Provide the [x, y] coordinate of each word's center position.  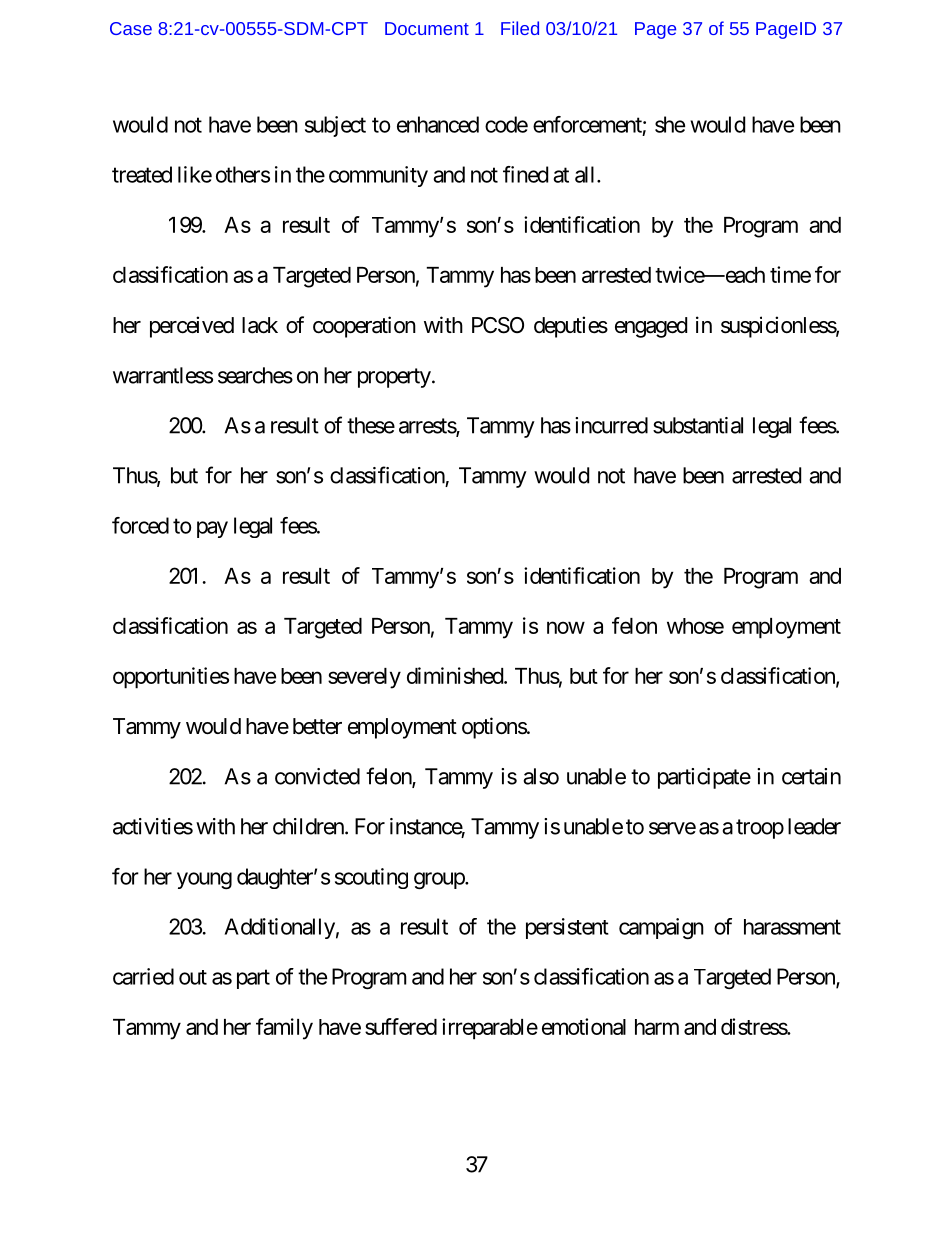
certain [811, 776]
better [317, 726]
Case [131, 28]
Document [427, 28]
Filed [520, 28]
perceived [192, 327]
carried [143, 976]
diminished [456, 675]
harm [657, 1027]
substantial [698, 425]
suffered [401, 1026]
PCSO [498, 325]
